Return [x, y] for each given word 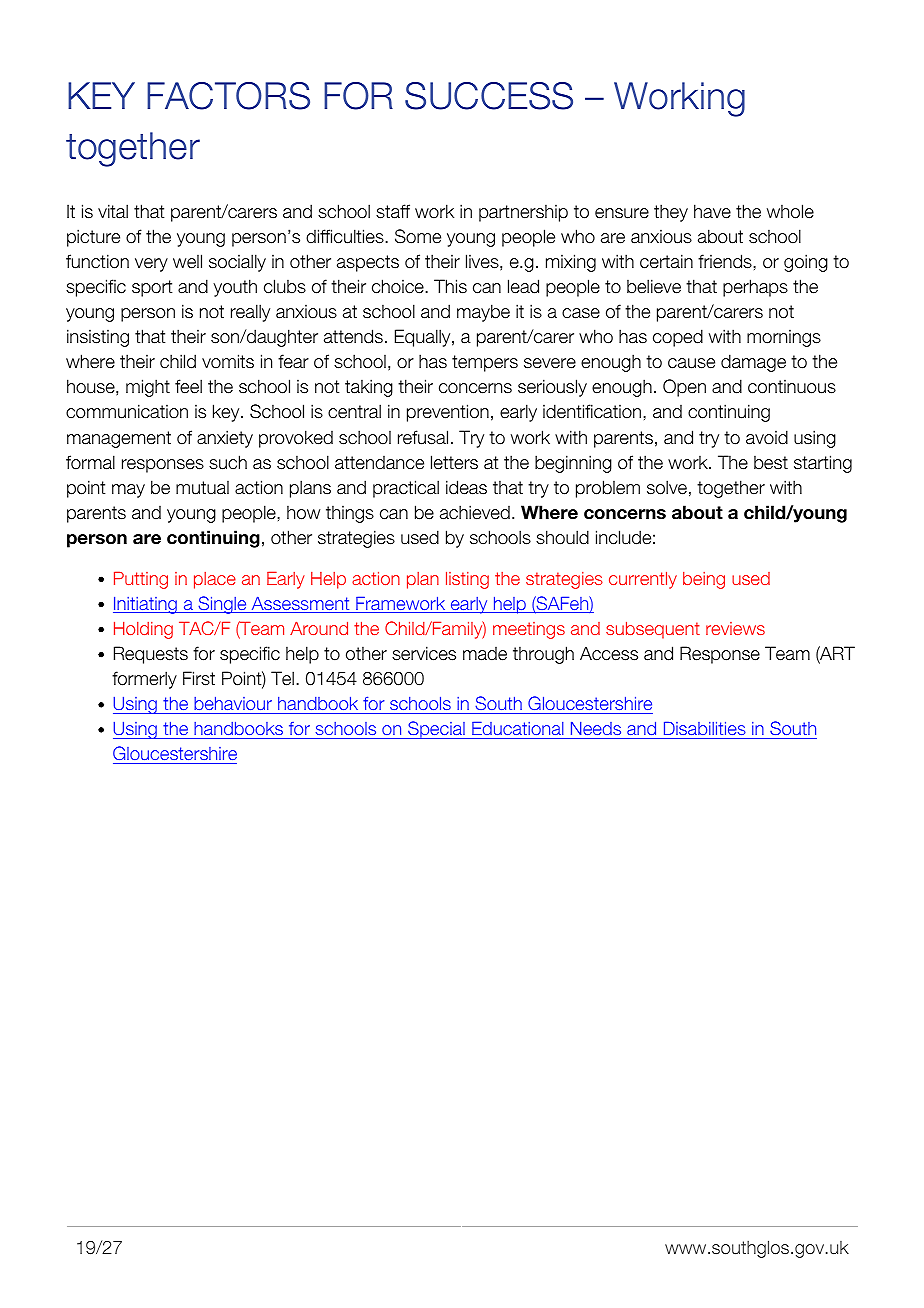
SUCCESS [489, 96]
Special [436, 730]
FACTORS [228, 96]
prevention [448, 413]
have [712, 211]
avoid [767, 437]
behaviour [233, 705]
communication [127, 411]
